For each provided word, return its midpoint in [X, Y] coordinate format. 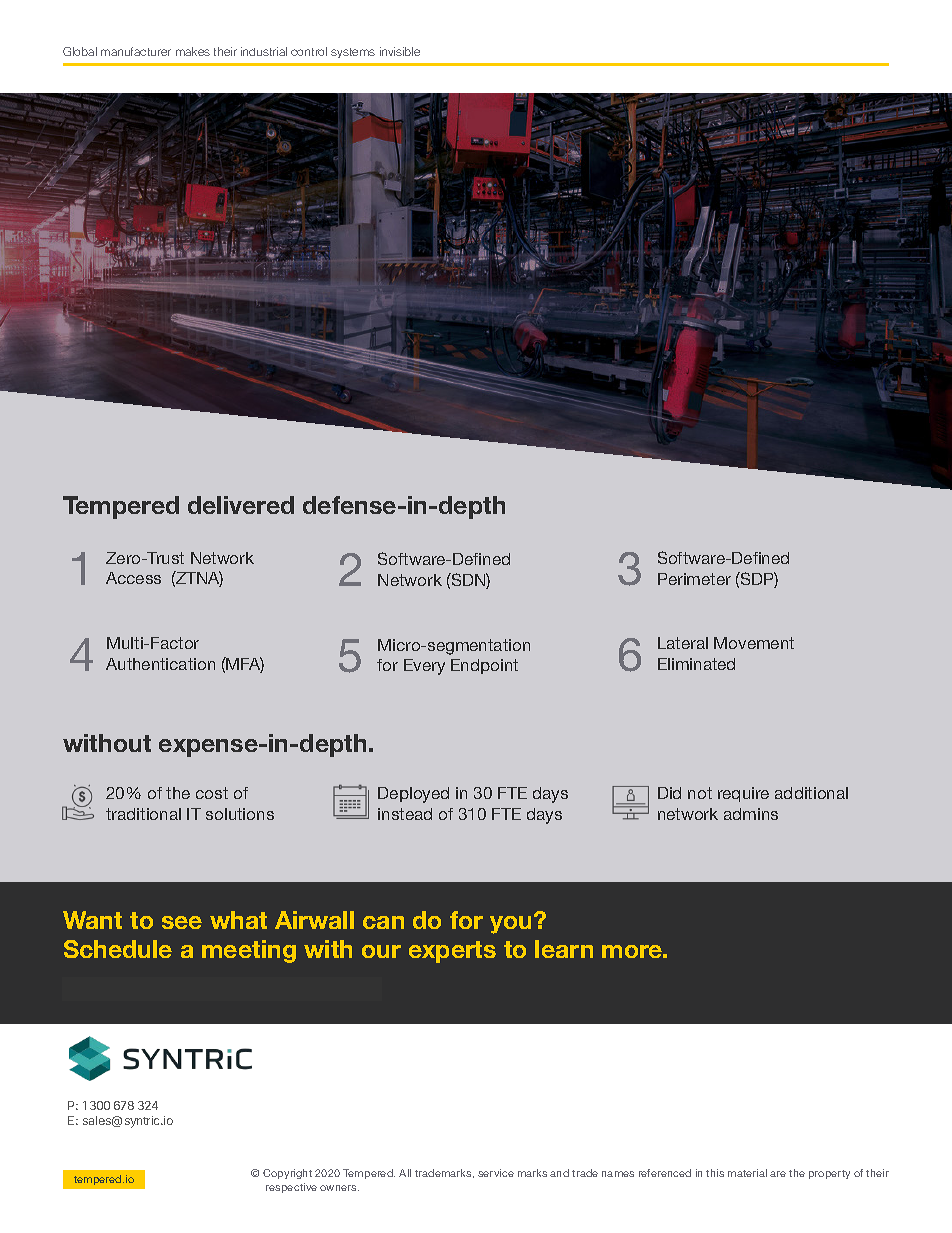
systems [353, 53]
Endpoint [484, 666]
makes [193, 51]
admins [751, 814]
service [496, 1173]
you [510, 925]
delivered [241, 505]
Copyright [287, 1174]
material [747, 1173]
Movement [754, 643]
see [182, 922]
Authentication [160, 664]
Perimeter [694, 579]
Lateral [683, 643]
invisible [400, 51]
